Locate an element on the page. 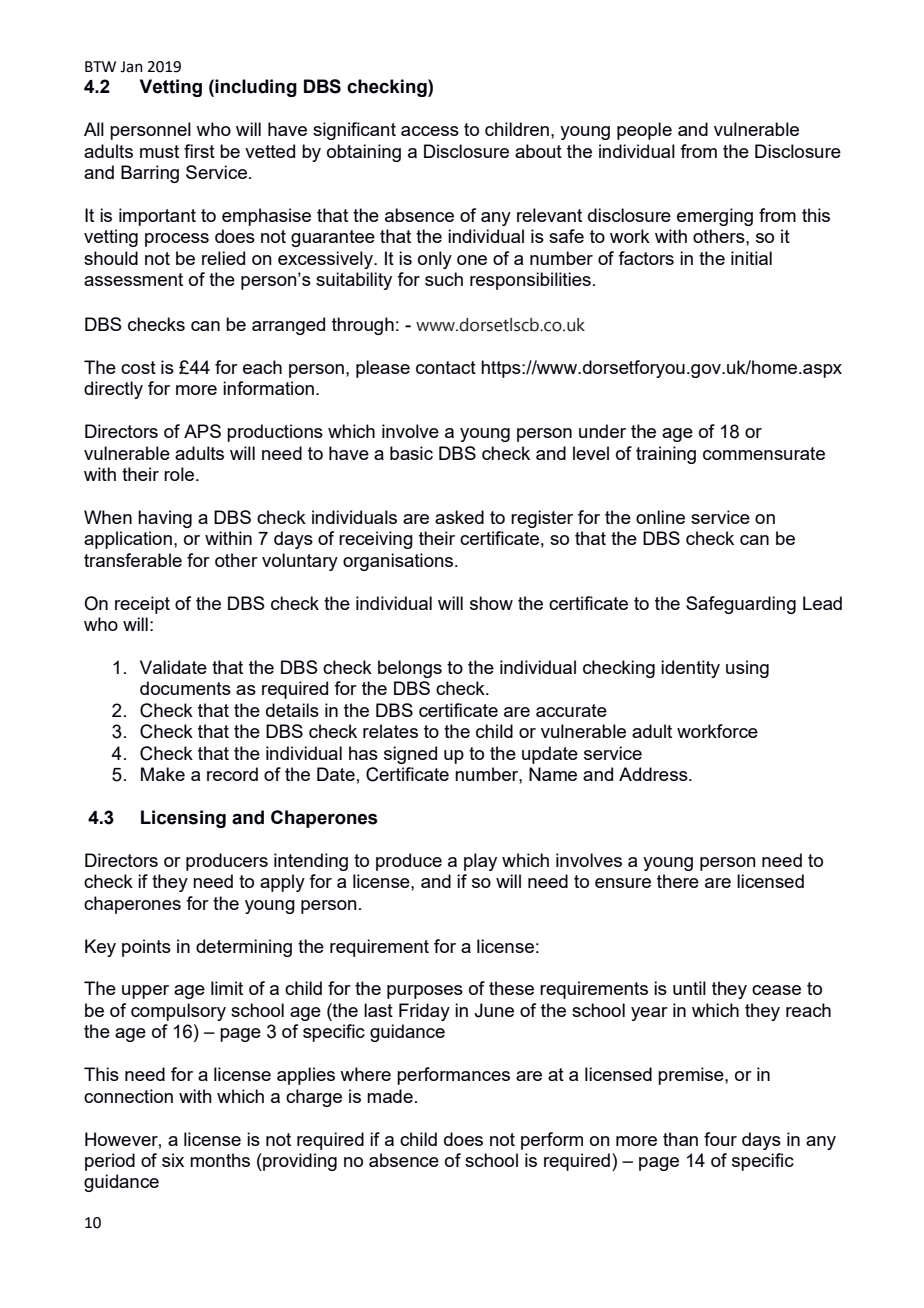 Image resolution: width=924 pixels, height=1308 pixels. Jan is located at coordinates (131, 67).
